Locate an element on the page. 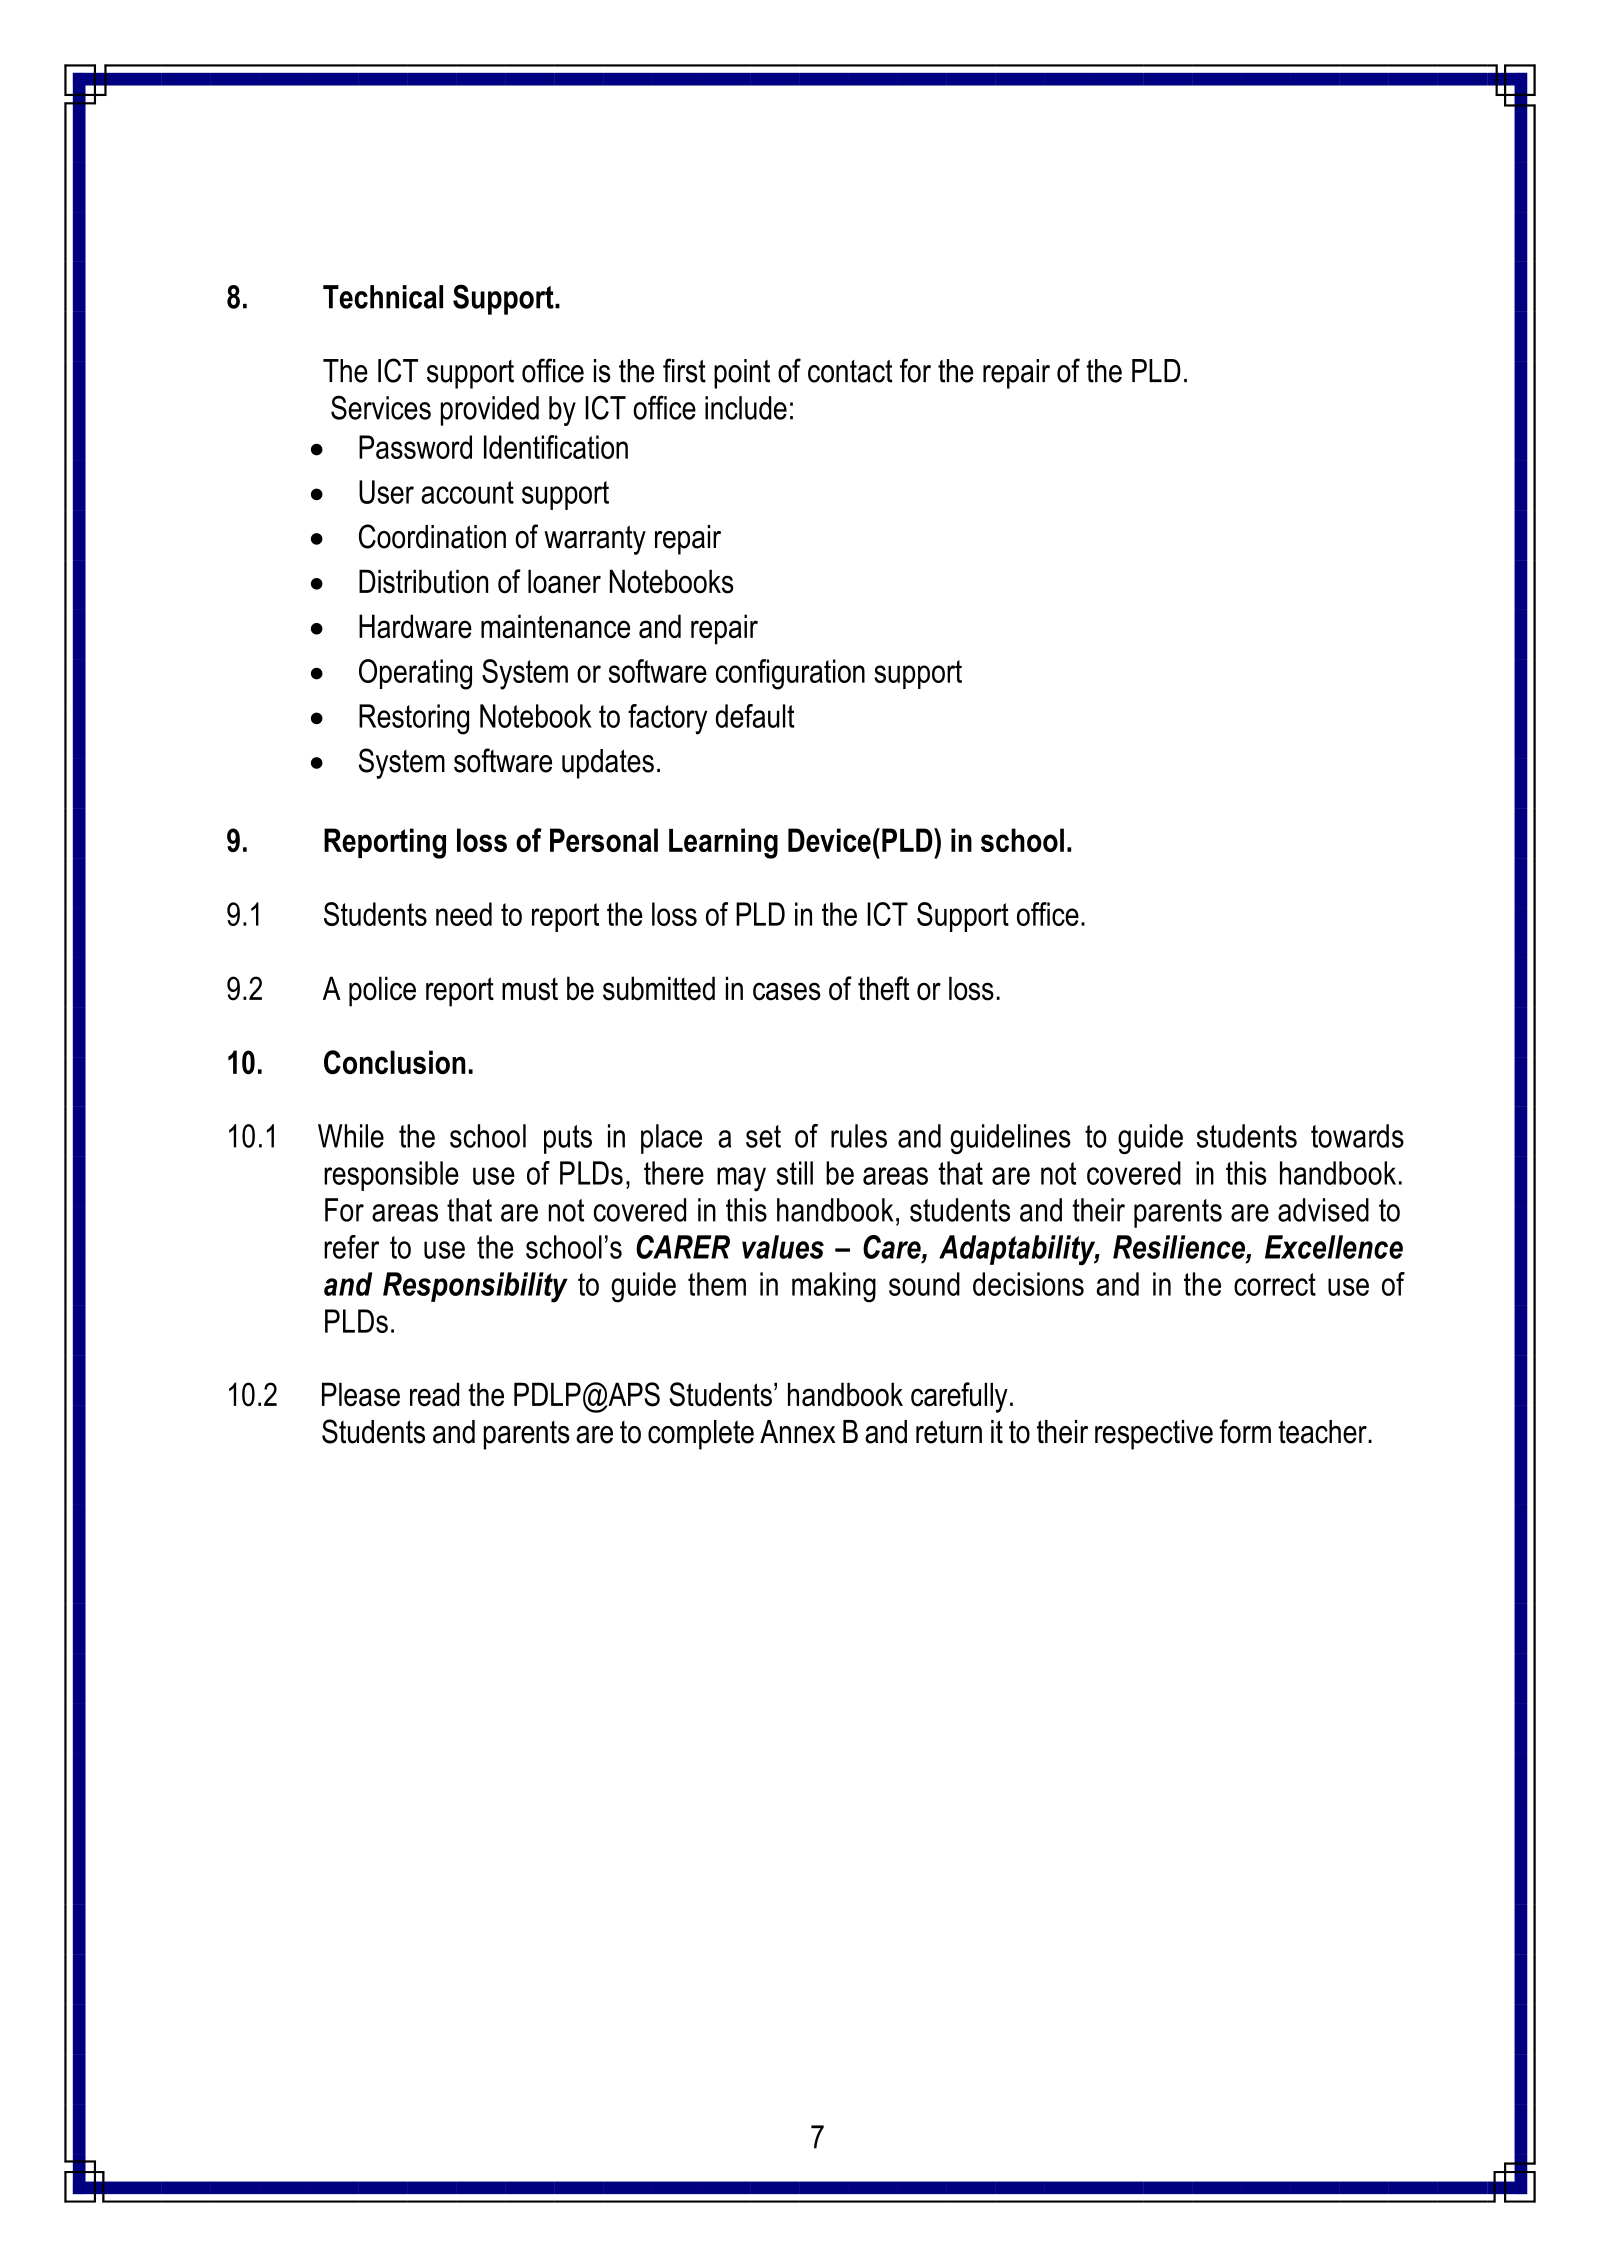 The width and height of the document is (1600, 2267). form is located at coordinates (1245, 1431).
